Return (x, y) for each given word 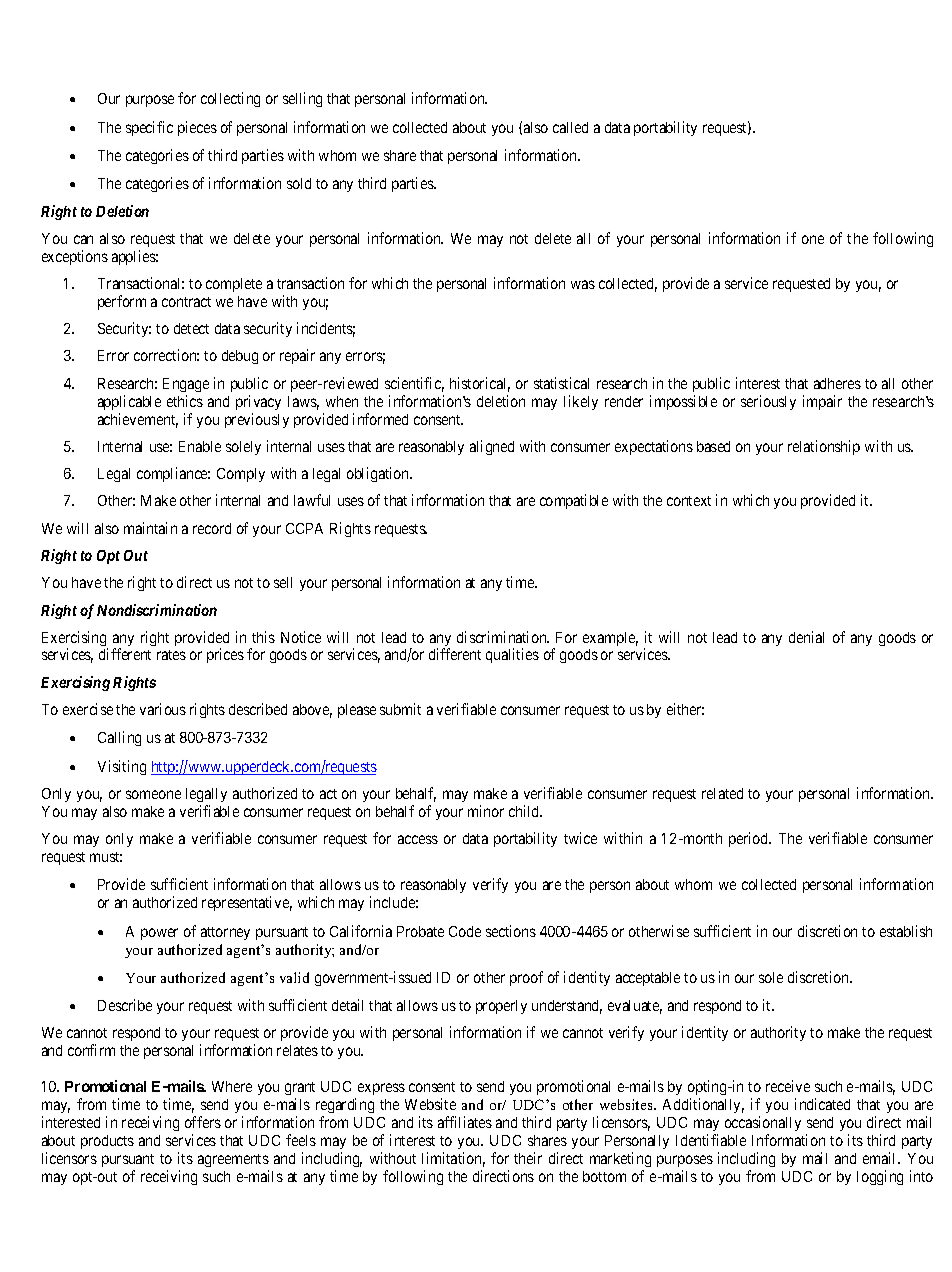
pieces (197, 128)
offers (203, 1122)
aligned (492, 447)
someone (153, 794)
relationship (824, 447)
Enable (200, 446)
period (750, 839)
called (570, 127)
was (583, 284)
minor (486, 811)
